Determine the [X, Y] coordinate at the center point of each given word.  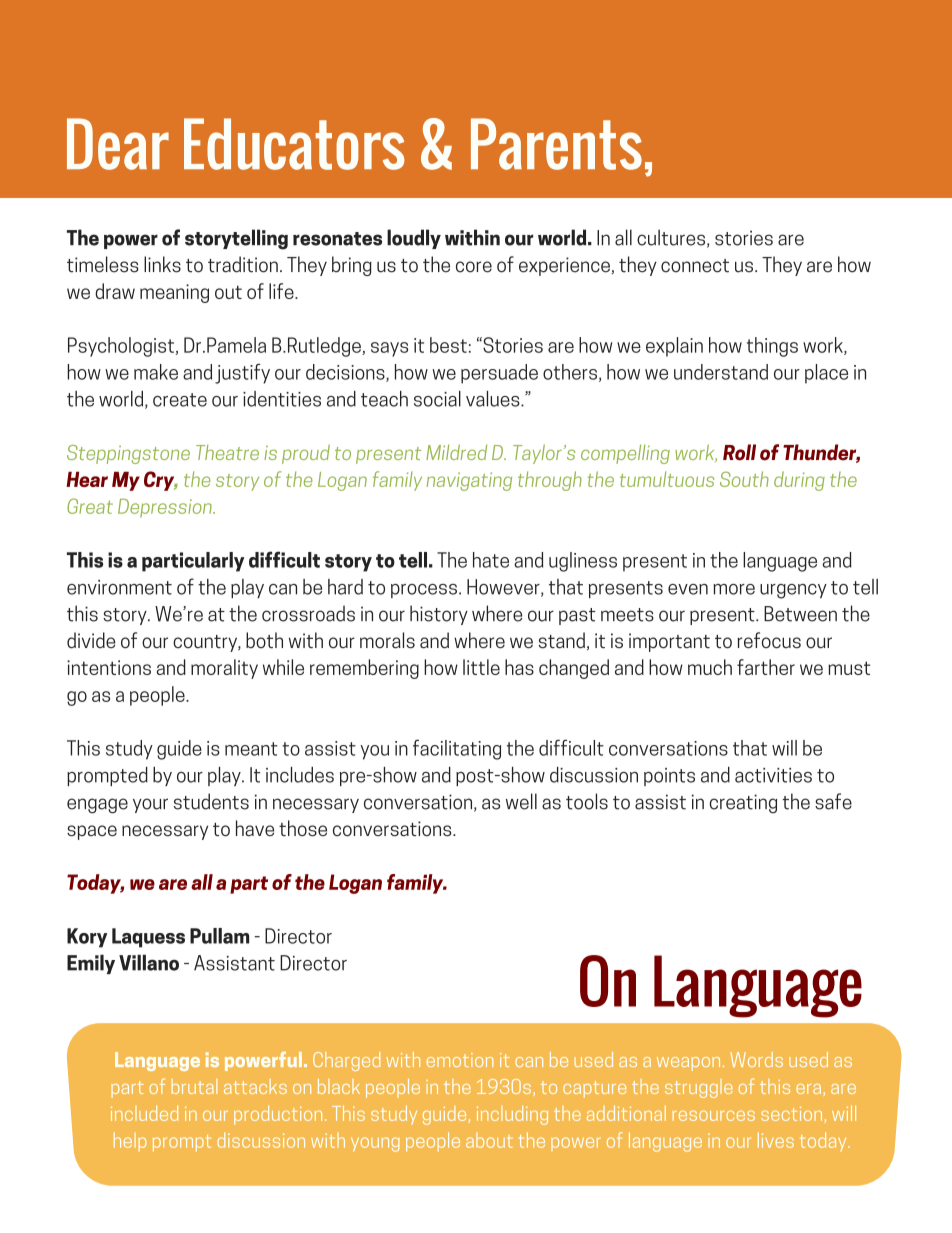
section [793, 1115]
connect [695, 266]
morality [224, 669]
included [144, 1113]
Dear [118, 144]
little [481, 667]
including [512, 1115]
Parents [556, 144]
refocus [769, 640]
